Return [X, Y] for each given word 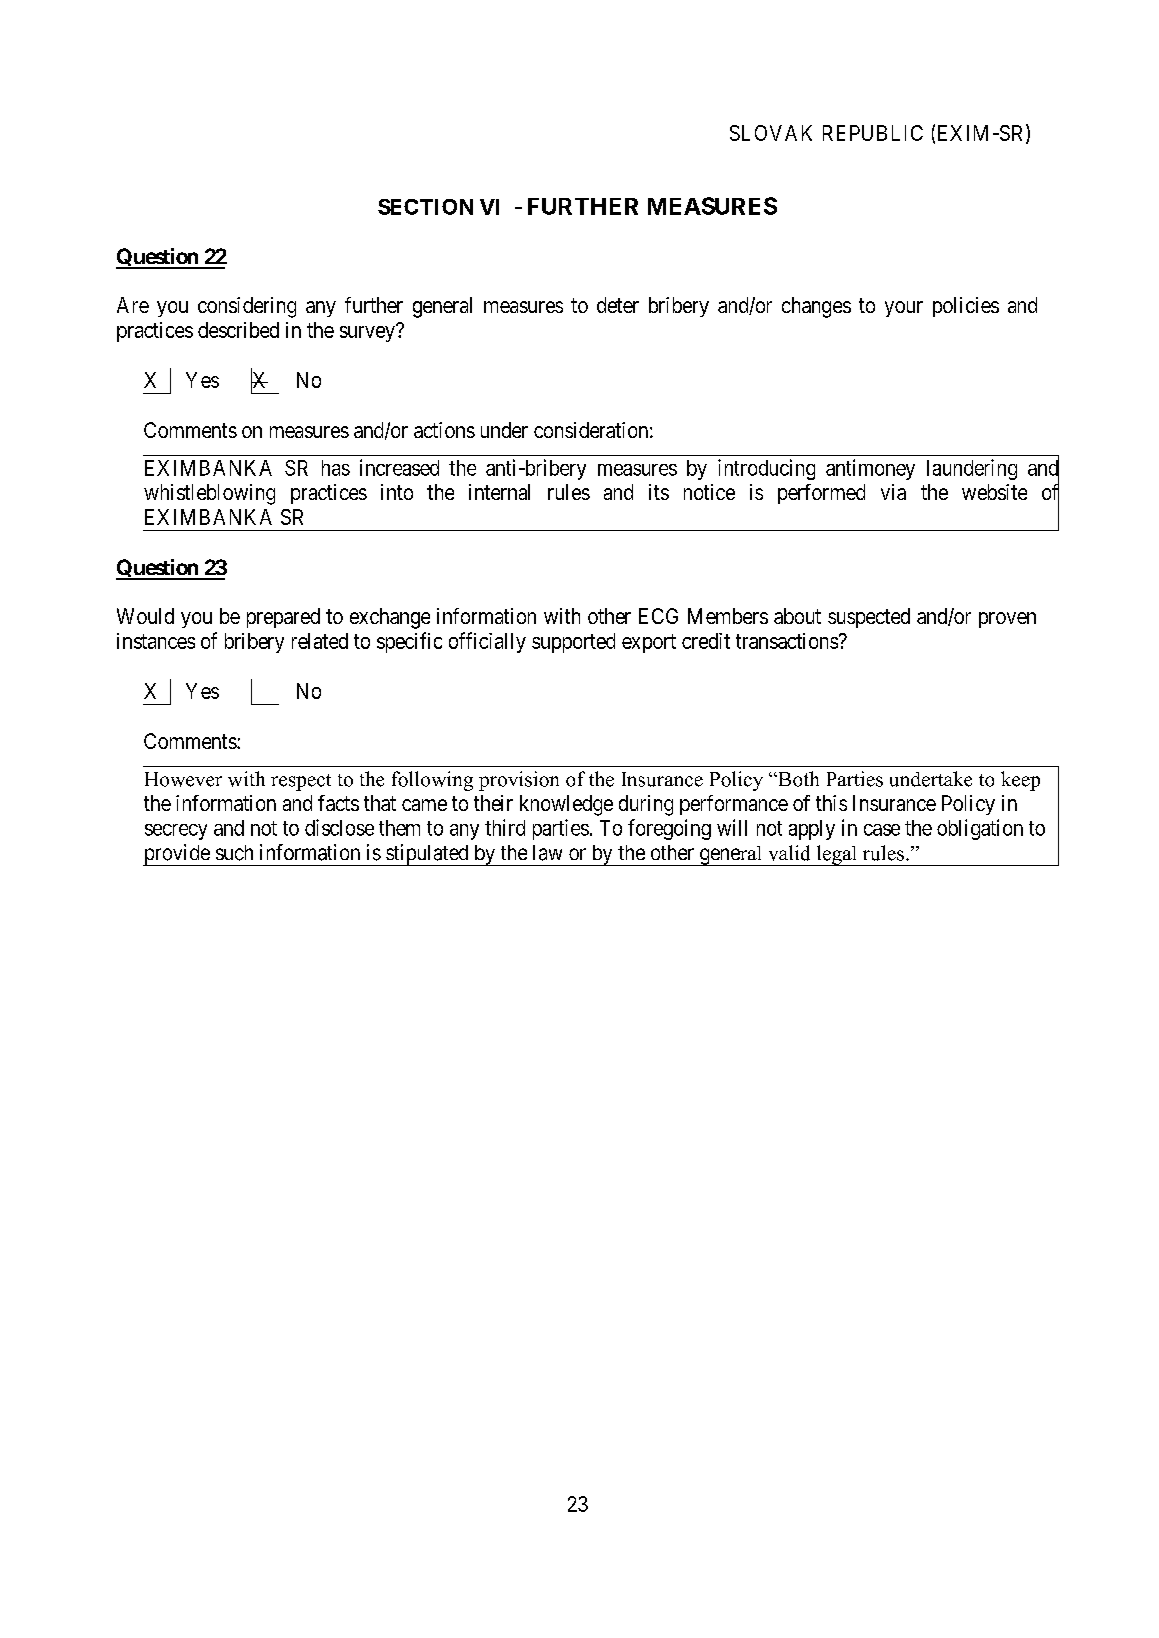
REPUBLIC [873, 133]
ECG [658, 616]
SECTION [425, 207]
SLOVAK [771, 133]
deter [618, 305]
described [238, 330]
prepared [283, 618]
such [234, 853]
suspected [869, 618]
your [904, 309]
